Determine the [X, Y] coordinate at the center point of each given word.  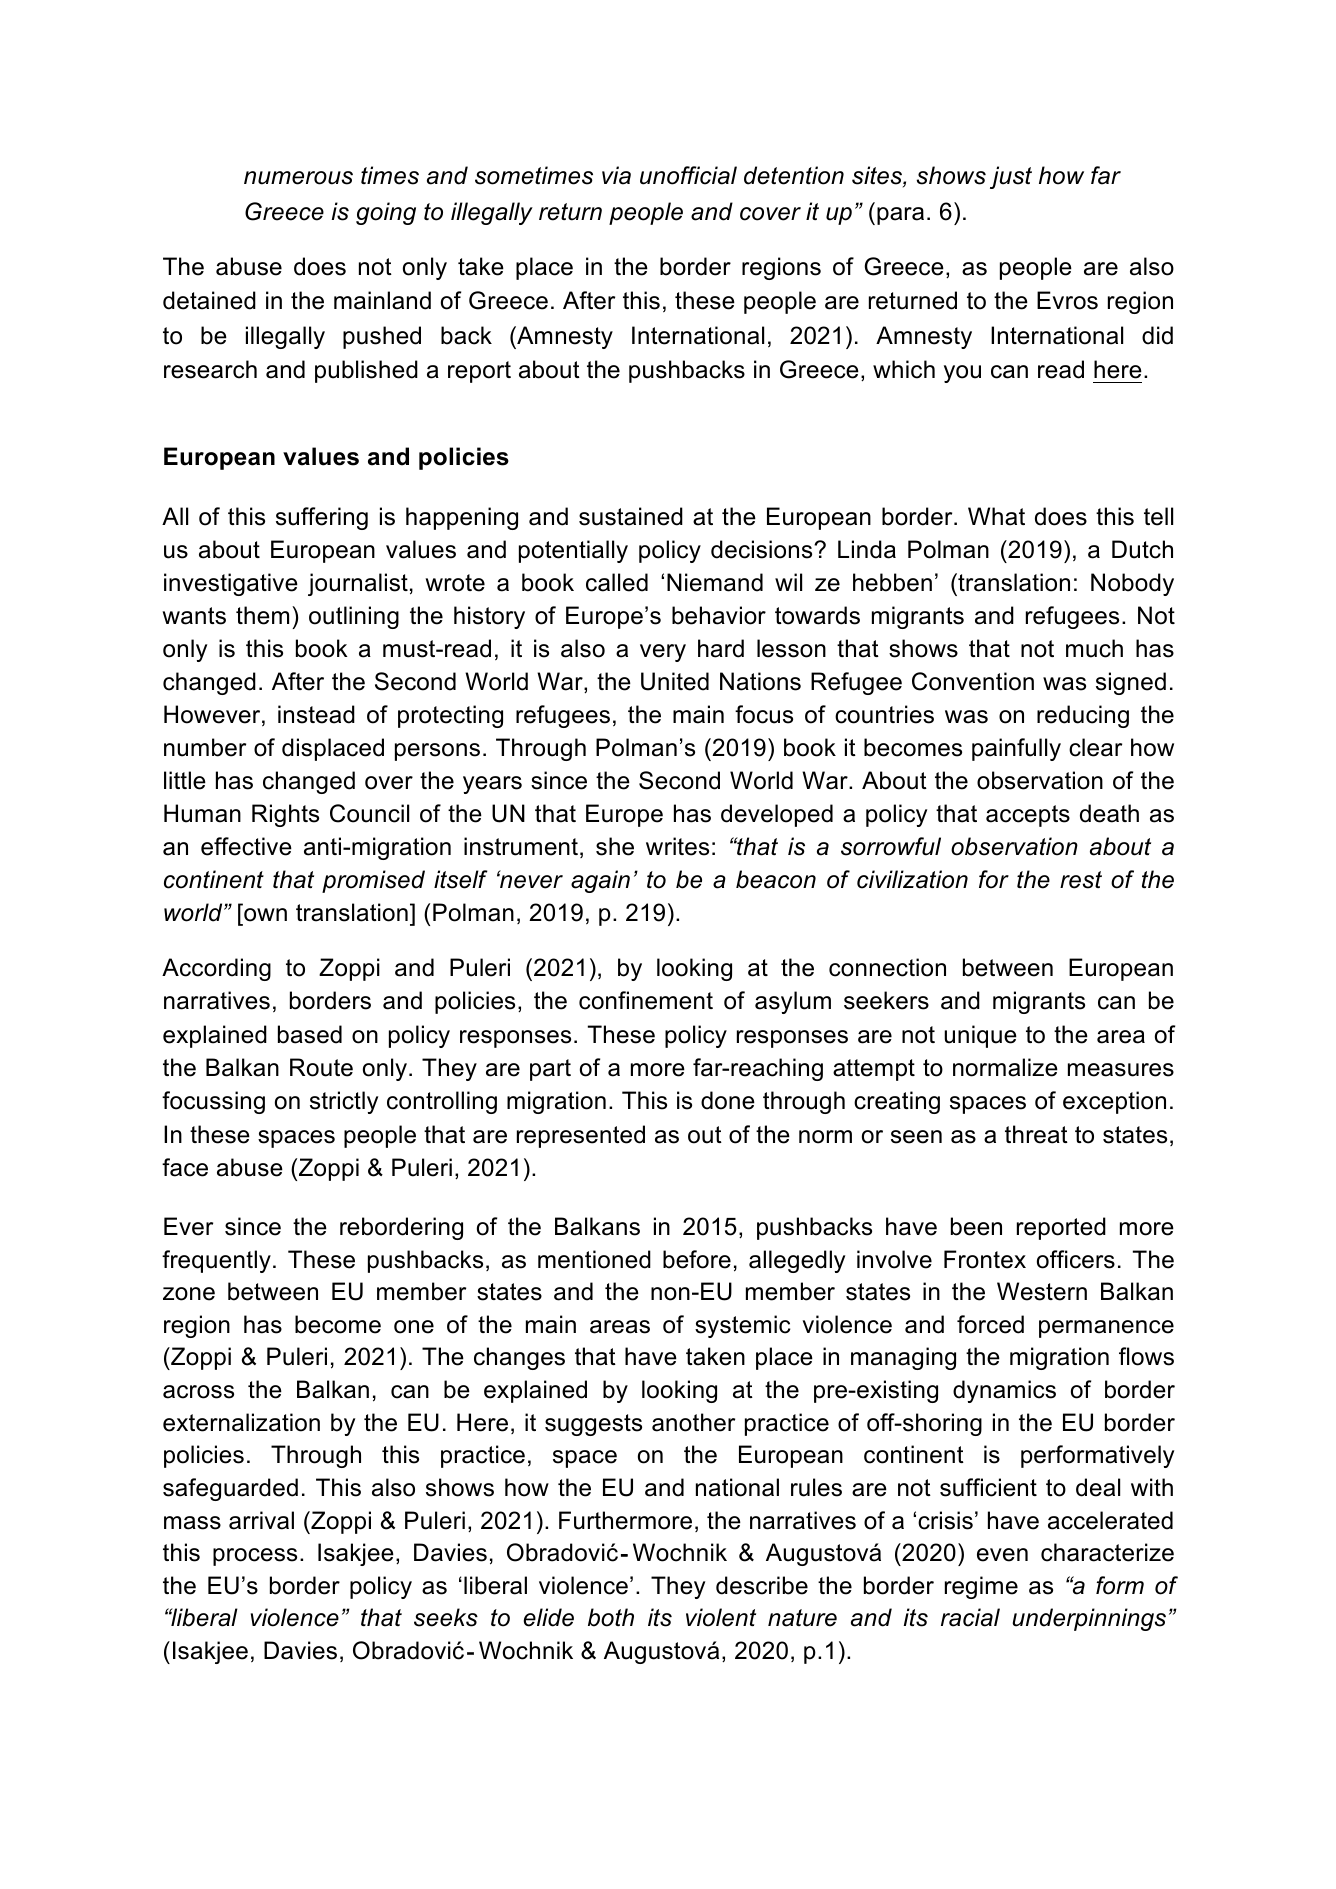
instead [316, 714]
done [728, 1100]
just [1011, 177]
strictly [344, 1102]
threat [1036, 1134]
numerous [298, 178]
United [675, 681]
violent [721, 1617]
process [255, 1557]
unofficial [688, 175]
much [1094, 648]
